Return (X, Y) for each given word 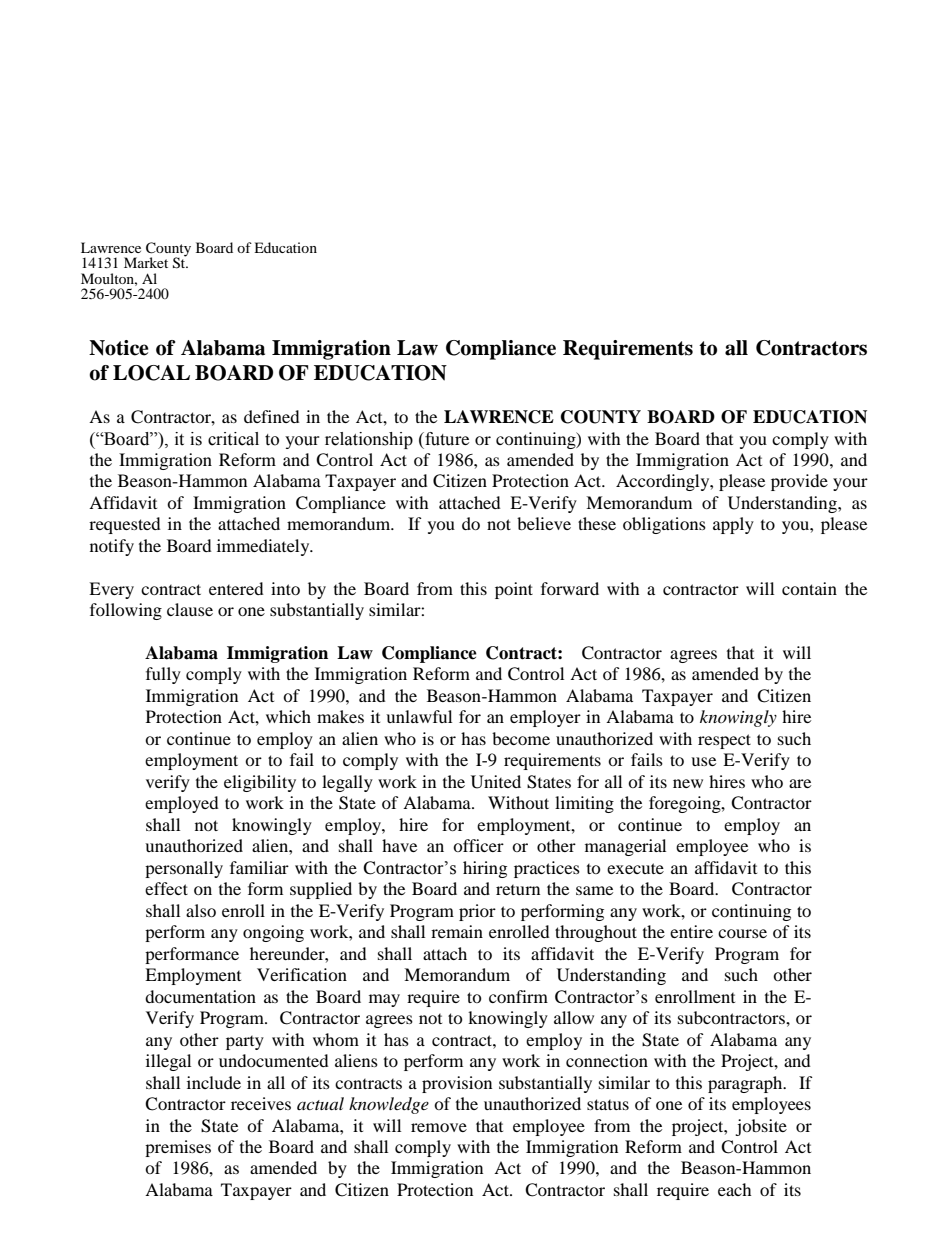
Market (146, 262)
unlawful (419, 716)
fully (163, 675)
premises (178, 1148)
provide (799, 482)
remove (439, 1127)
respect (724, 741)
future (446, 439)
